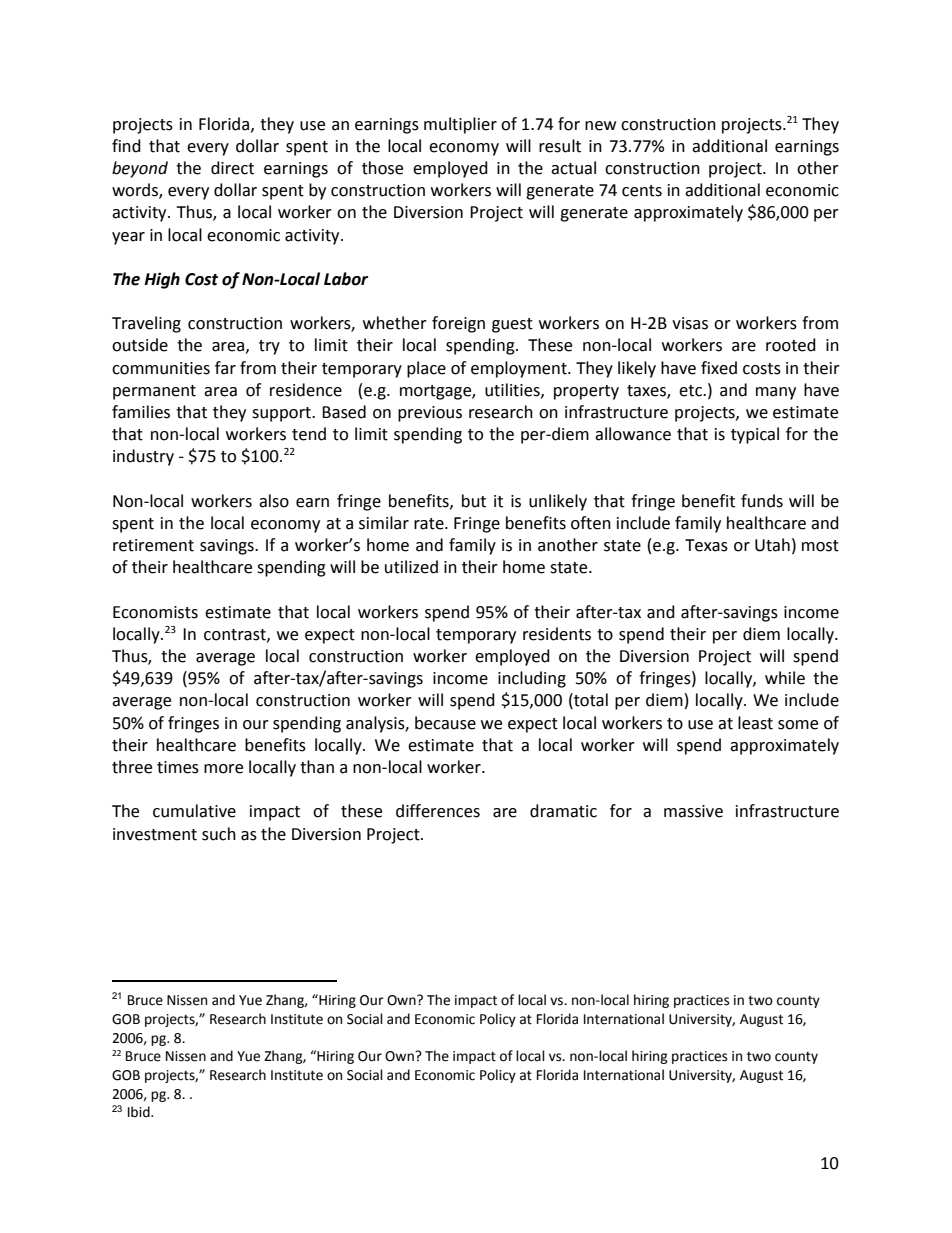 The height and width of the screenshot is (1233, 952). I want to click on residents, so click(557, 634).
